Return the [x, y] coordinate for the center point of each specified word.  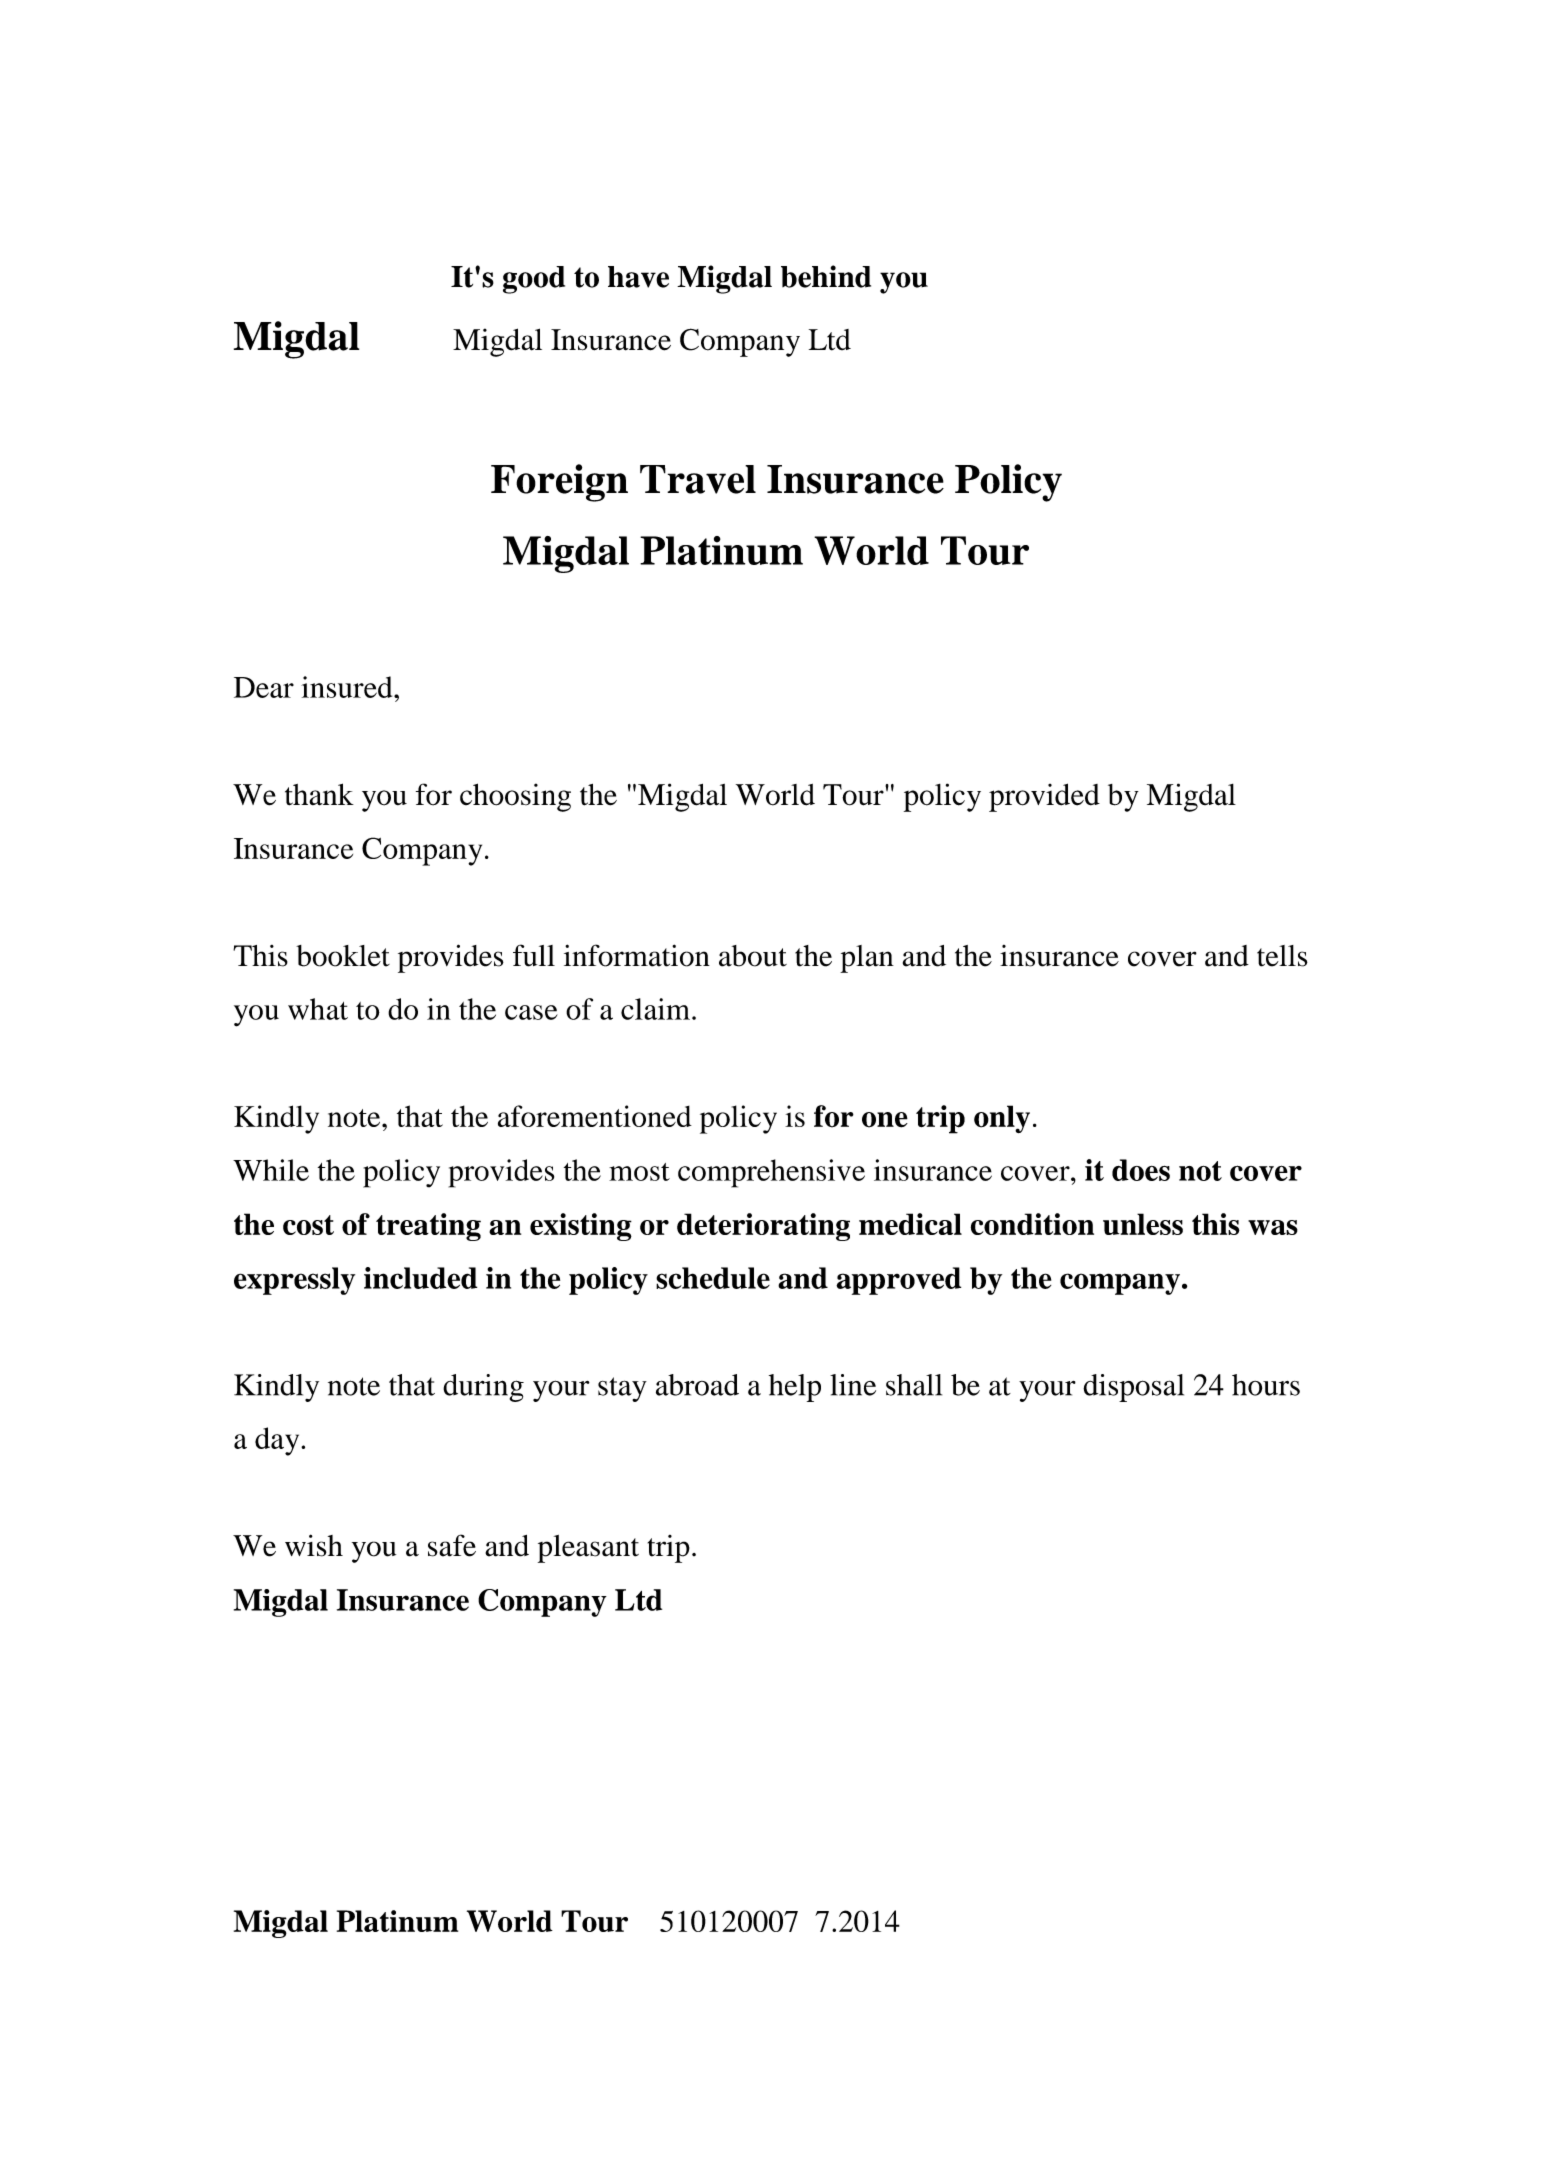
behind [826, 276]
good [534, 280]
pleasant [588, 1549]
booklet [343, 956]
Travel [698, 479]
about [753, 956]
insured [348, 687]
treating [428, 1227]
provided [1044, 797]
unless [1143, 1224]
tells [1282, 956]
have [638, 277]
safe [452, 1545]
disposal [1133, 1388]
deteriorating [763, 1227]
